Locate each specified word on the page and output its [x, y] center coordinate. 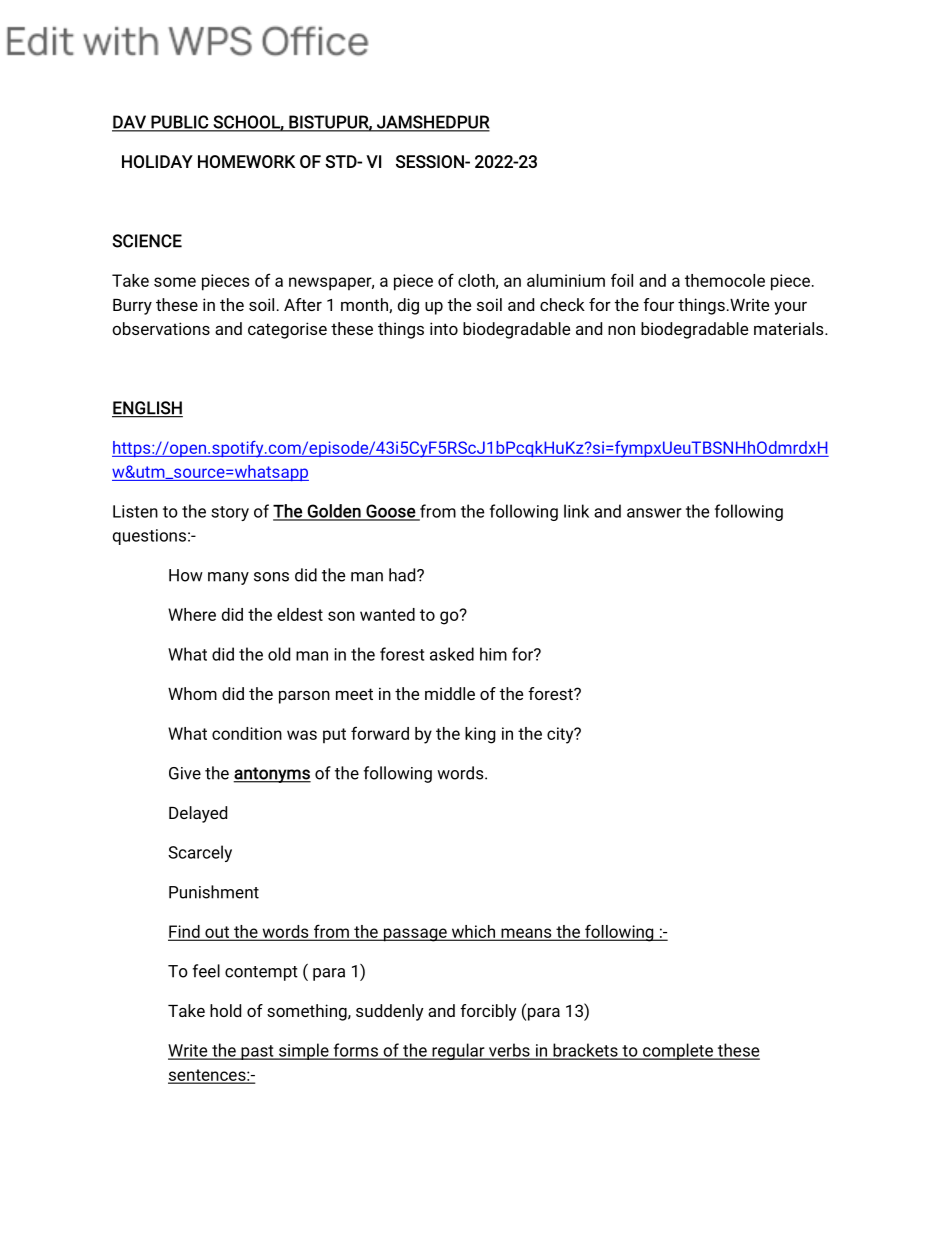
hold [225, 1010]
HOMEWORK [246, 161]
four [658, 304]
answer [654, 513]
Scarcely [200, 853]
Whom [192, 693]
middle [450, 693]
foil [622, 280]
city [561, 735]
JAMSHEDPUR [432, 123]
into [444, 328]
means [526, 934]
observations [161, 328]
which [473, 932]
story [230, 513]
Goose [390, 512]
